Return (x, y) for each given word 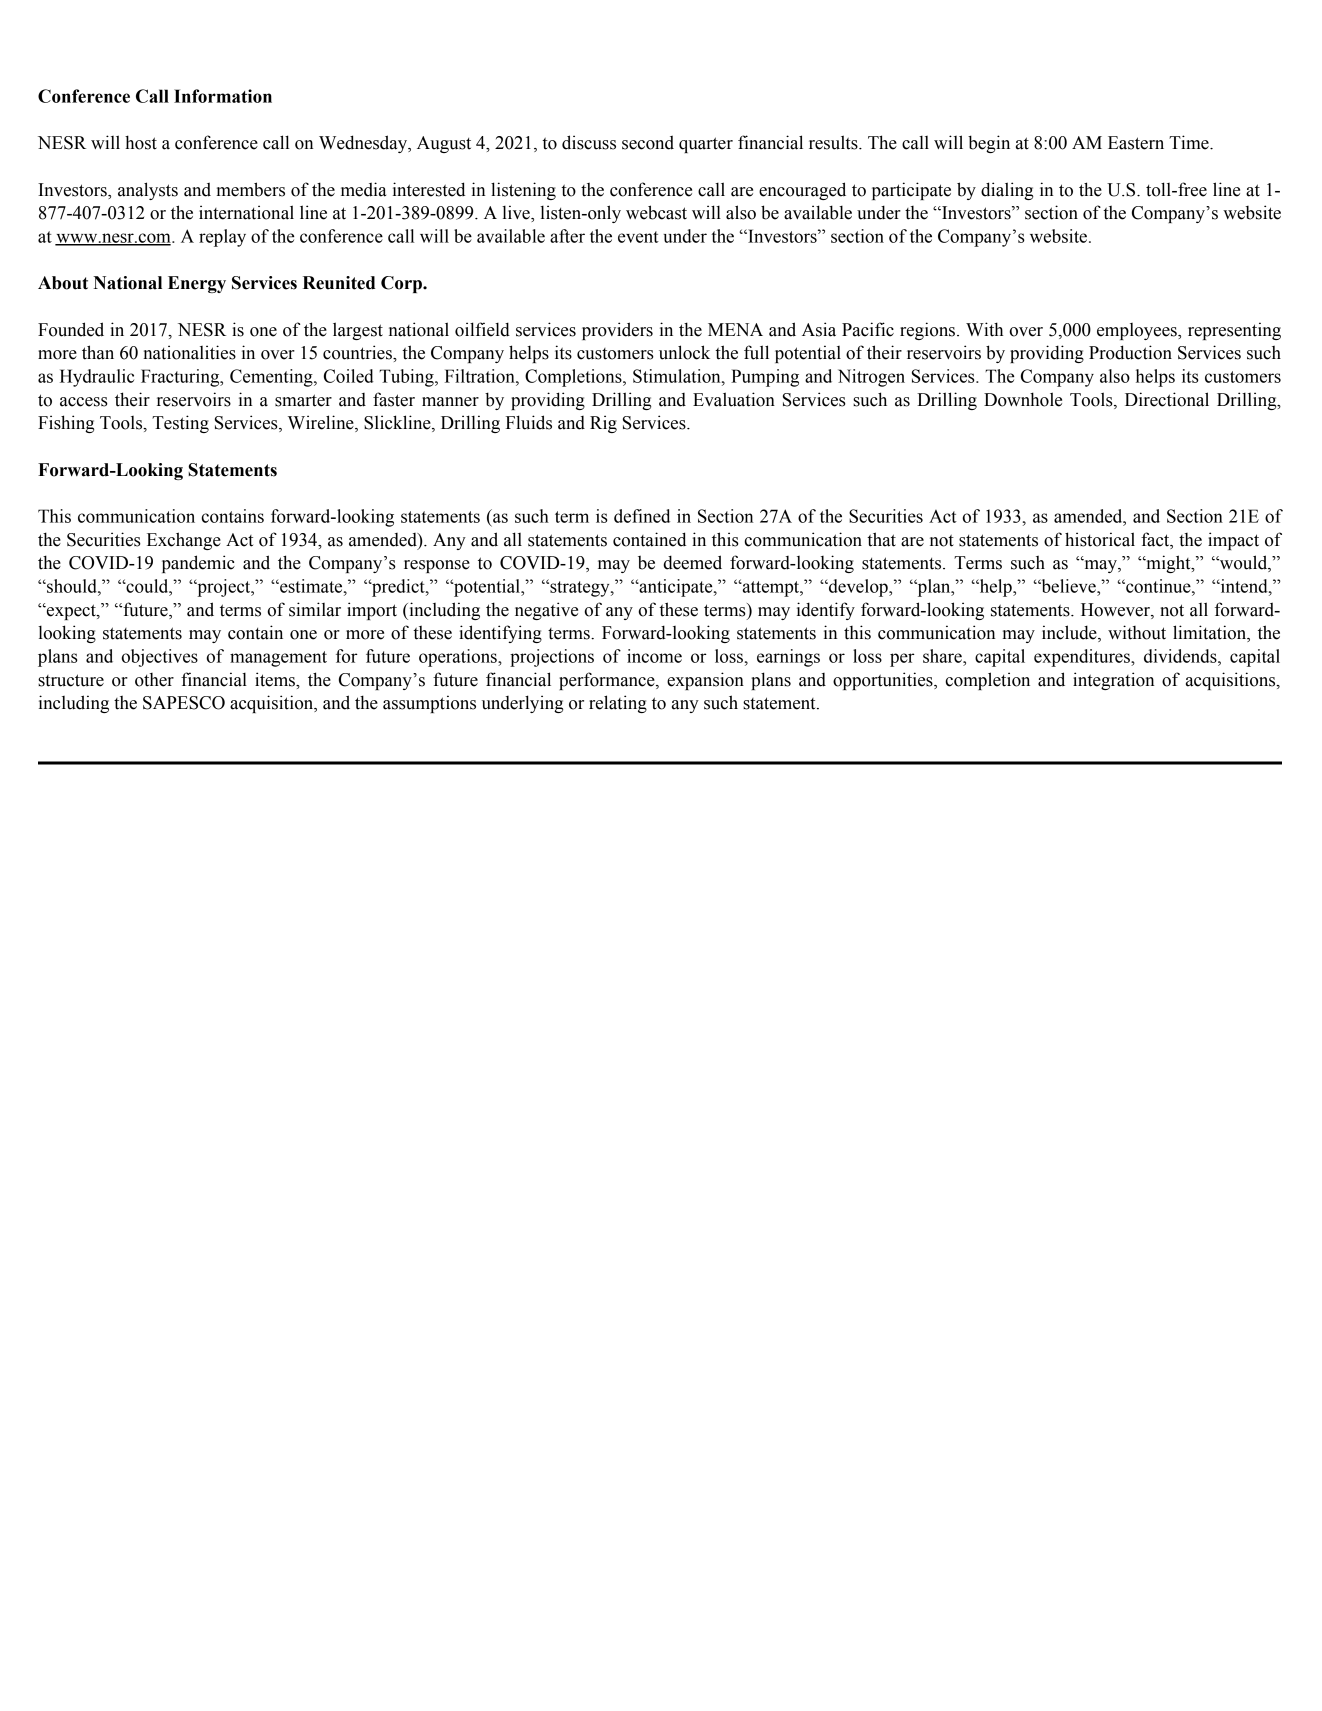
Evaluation (734, 399)
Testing (180, 424)
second (648, 142)
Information (223, 96)
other (154, 680)
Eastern (1136, 143)
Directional (1167, 399)
